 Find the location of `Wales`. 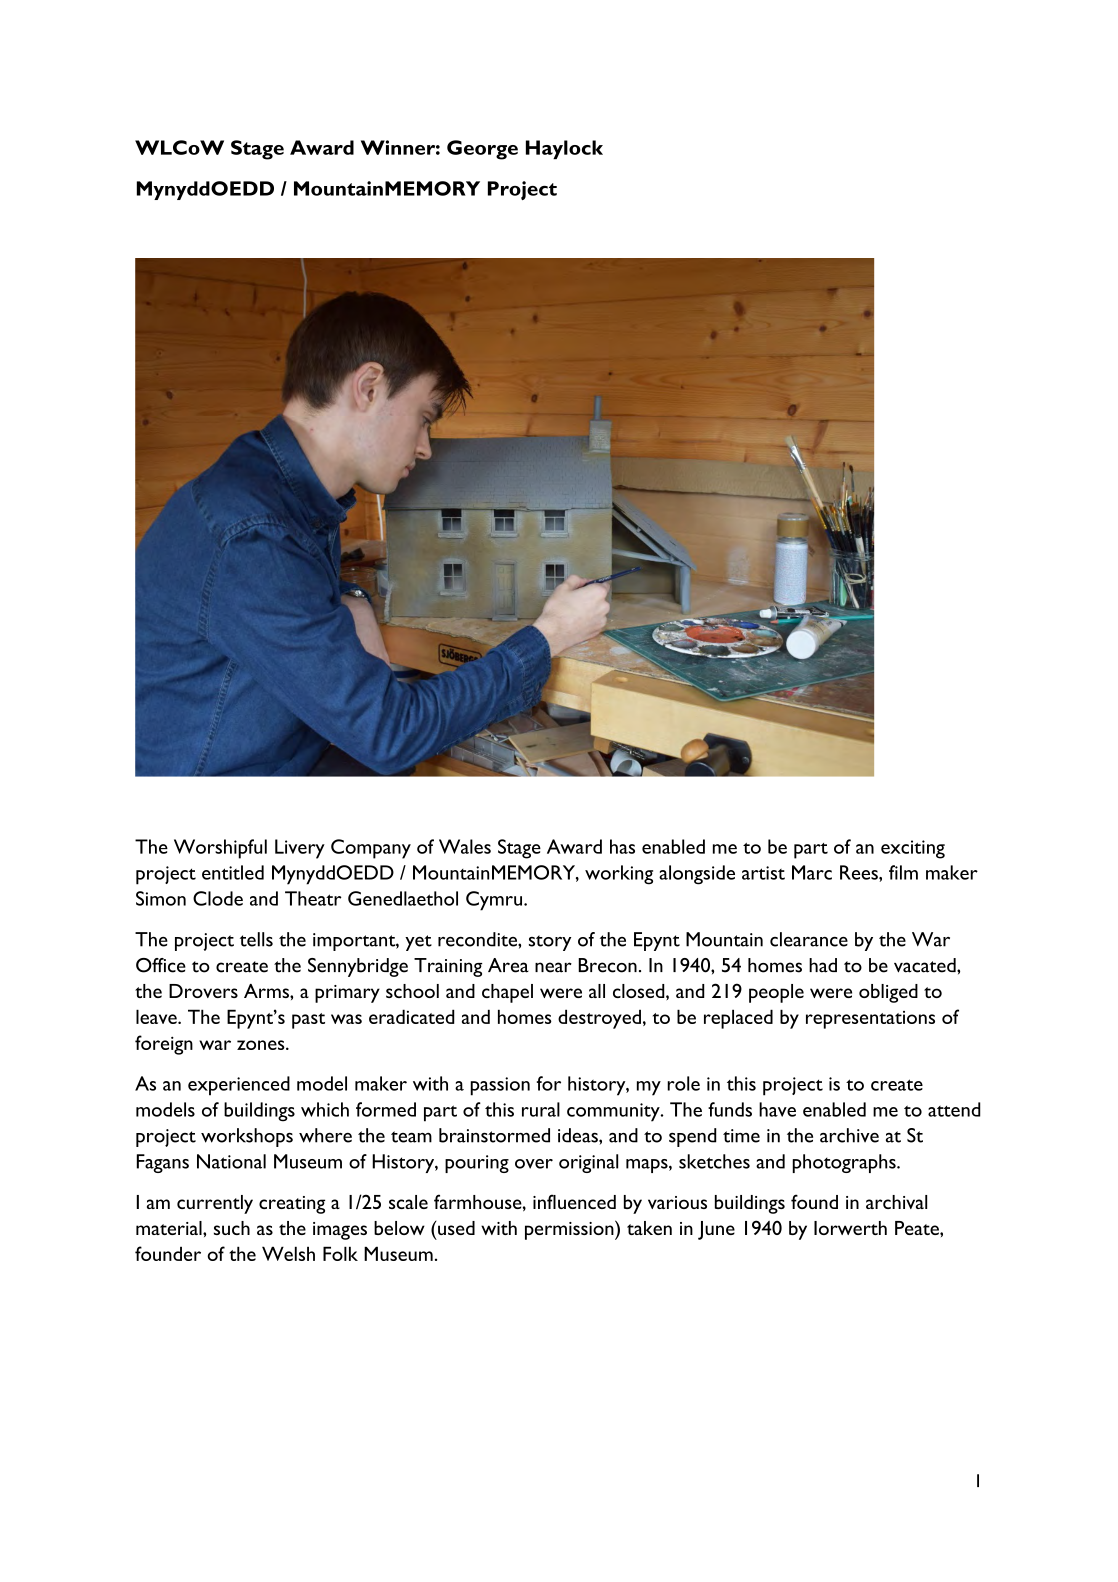

Wales is located at coordinates (465, 846).
